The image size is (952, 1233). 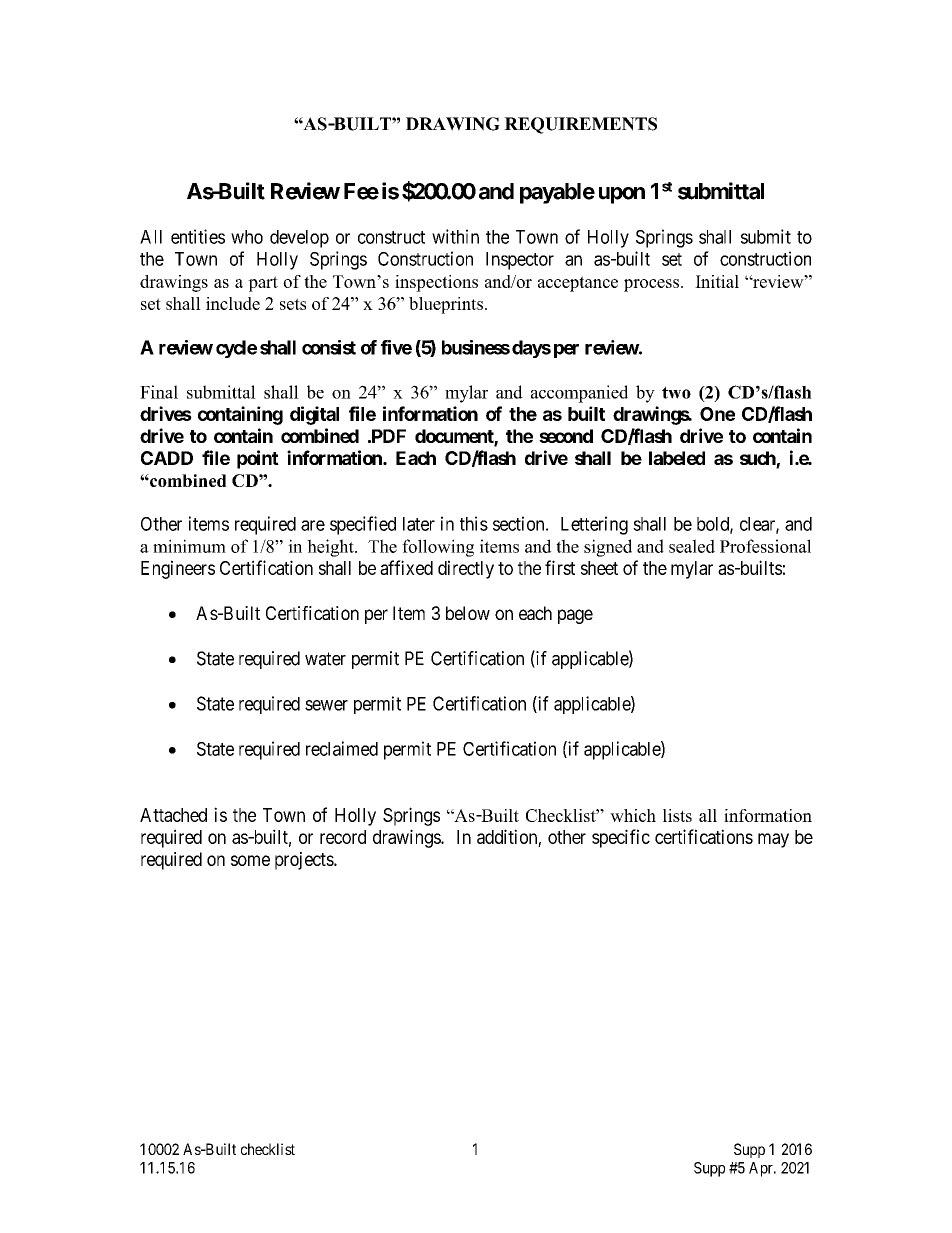 What do you see at coordinates (622, 195) in the page?
I see `upon` at bounding box center [622, 195].
